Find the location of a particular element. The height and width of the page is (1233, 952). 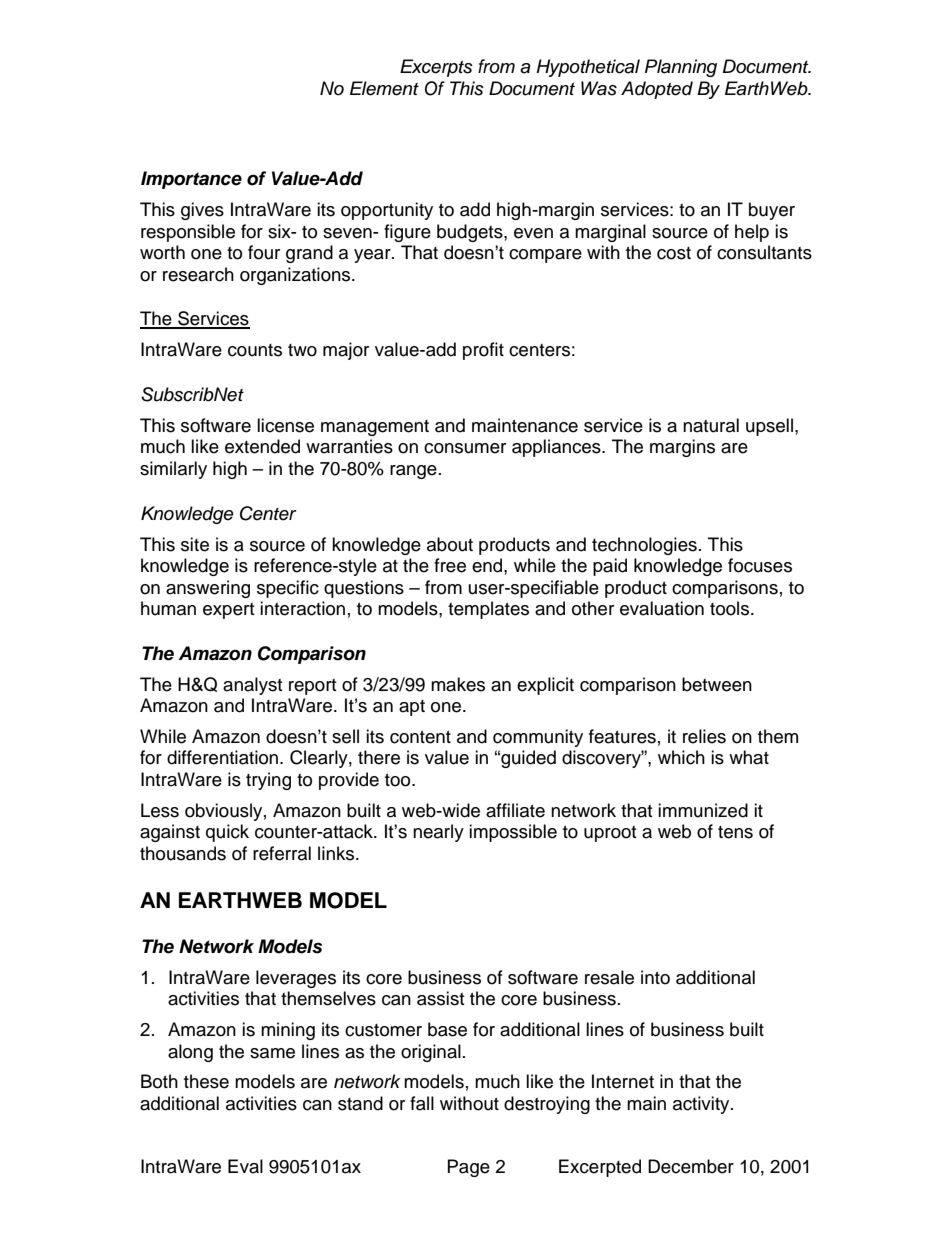

Importance is located at coordinates (191, 180).
